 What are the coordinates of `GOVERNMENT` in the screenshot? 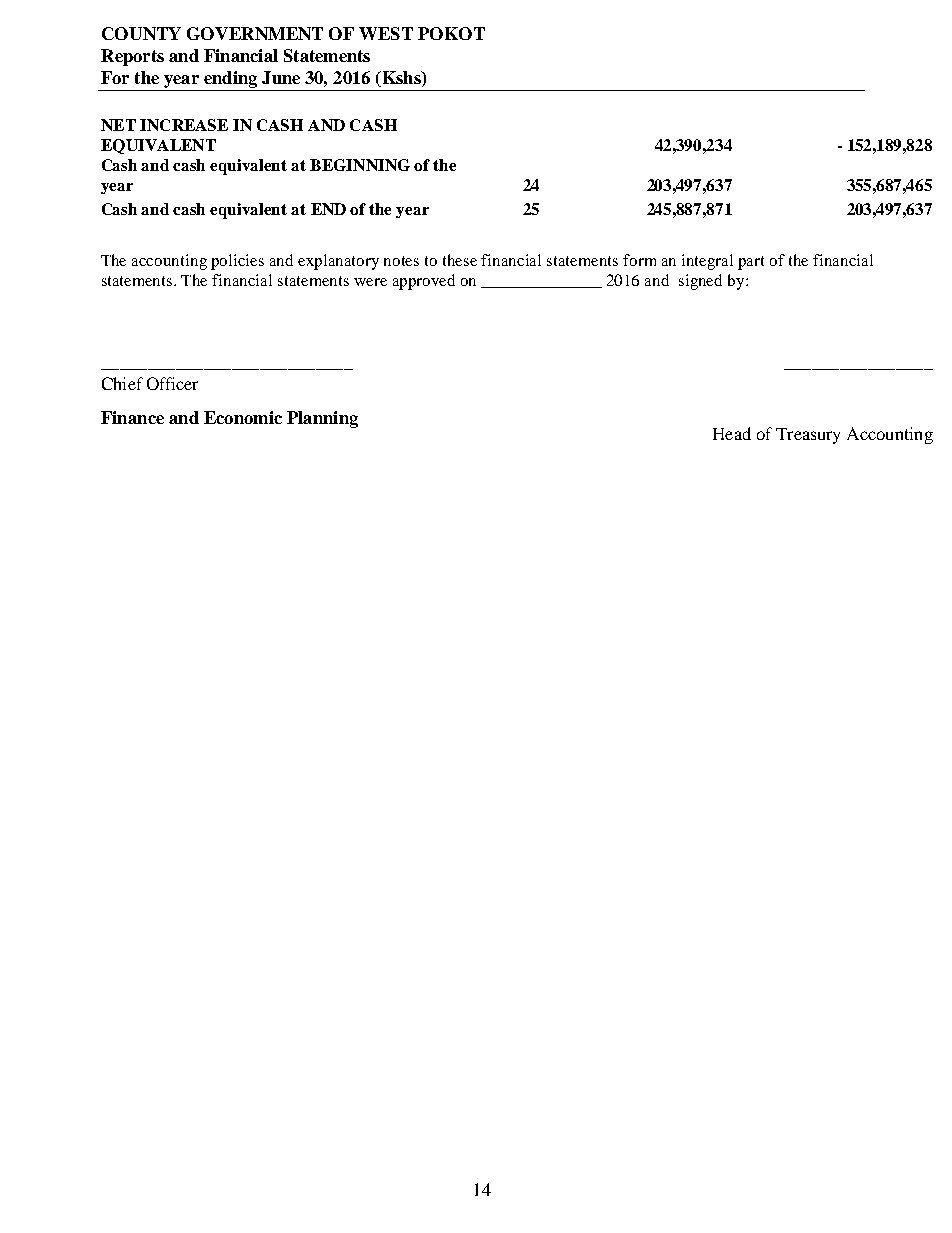 It's located at (255, 33).
